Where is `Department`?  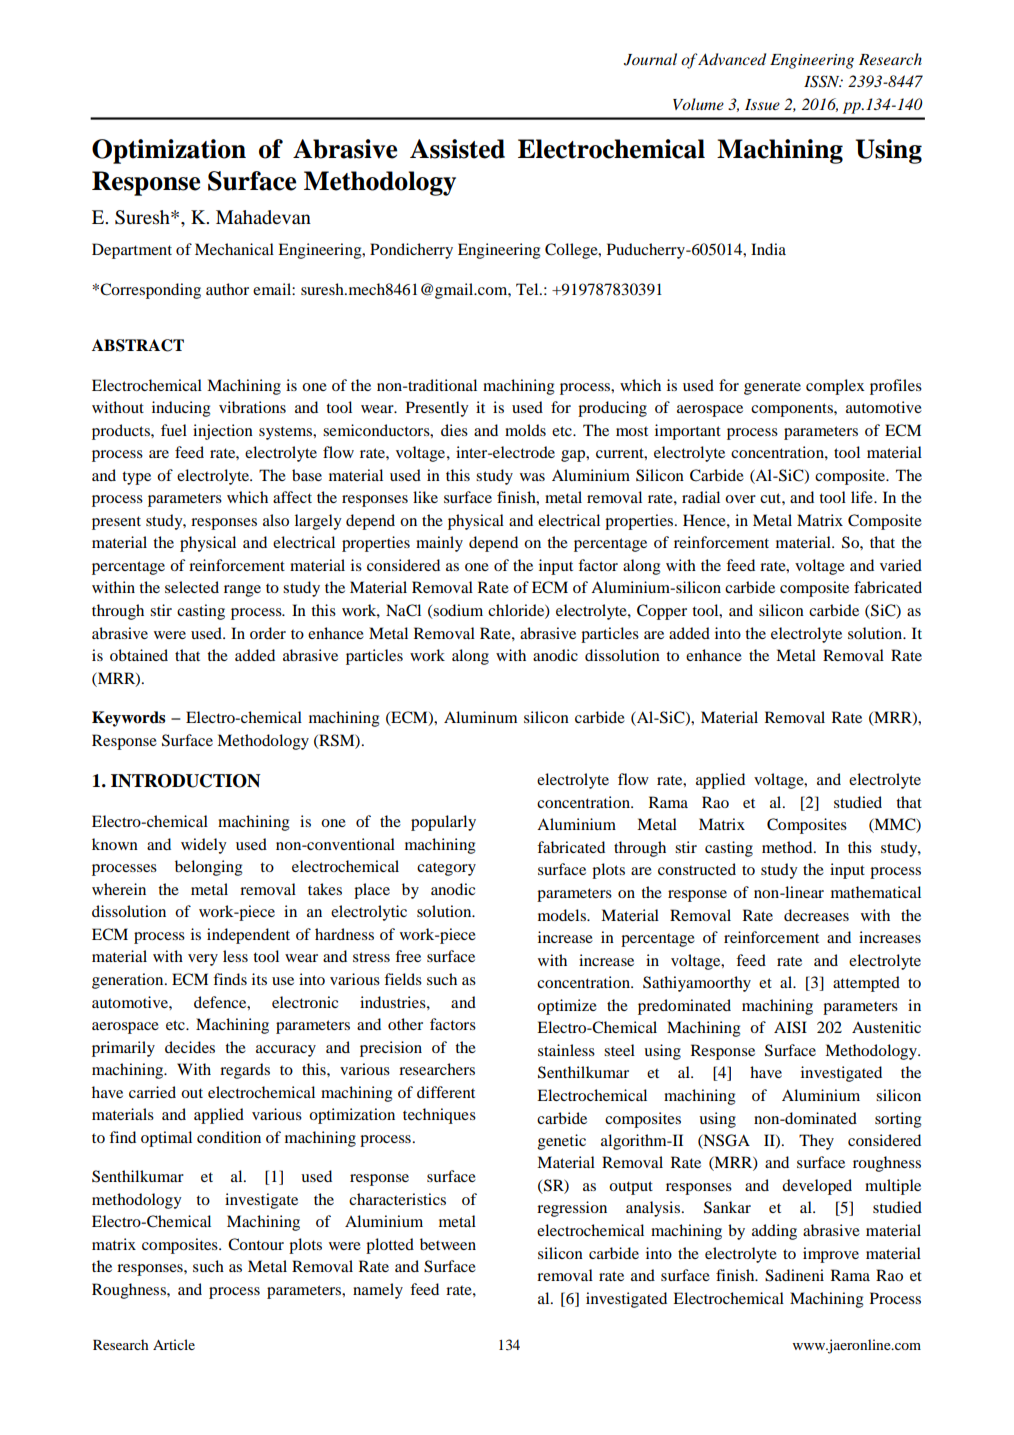
Department is located at coordinates (132, 251).
